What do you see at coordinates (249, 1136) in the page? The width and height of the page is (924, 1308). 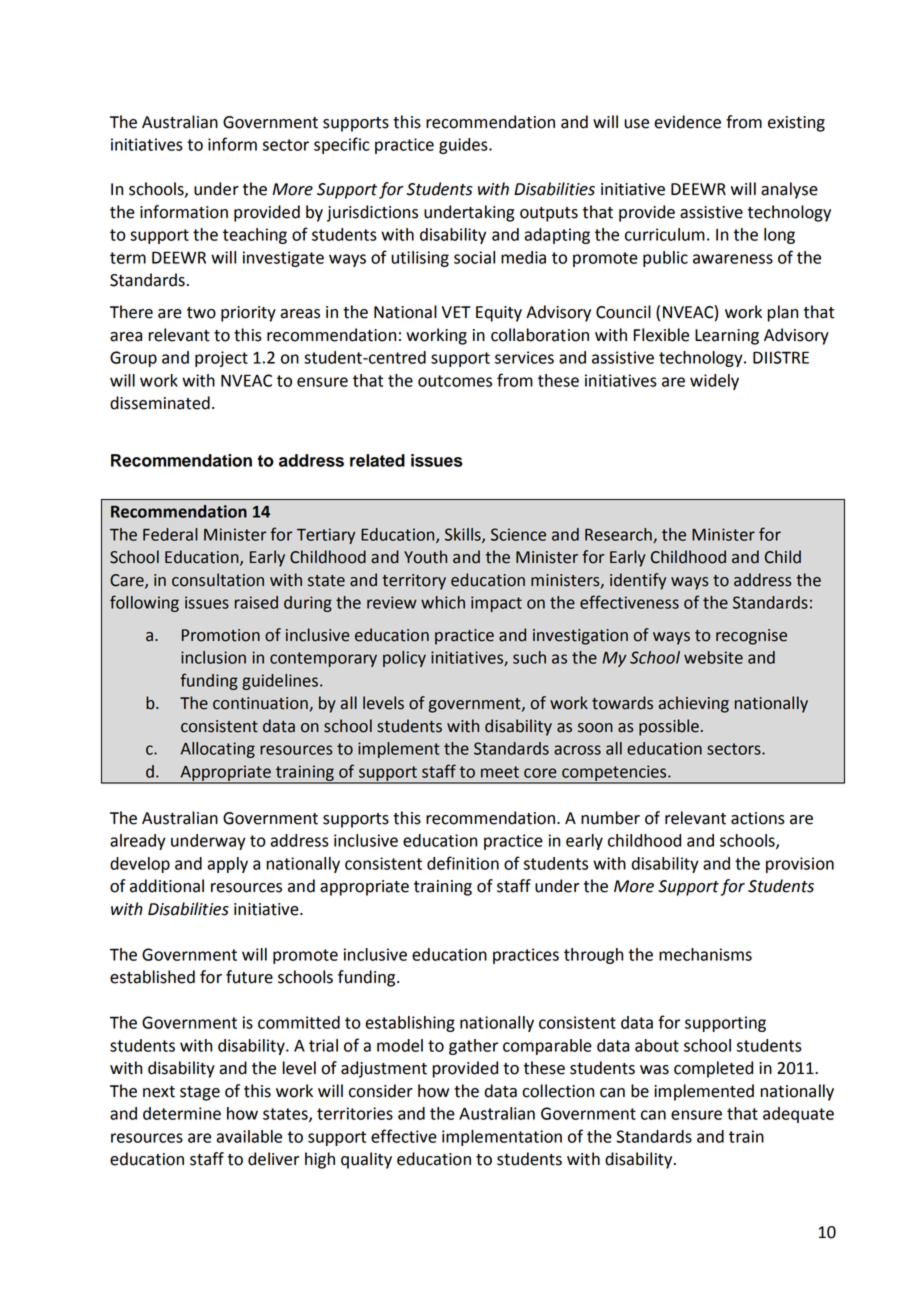 I see `available` at bounding box center [249, 1136].
